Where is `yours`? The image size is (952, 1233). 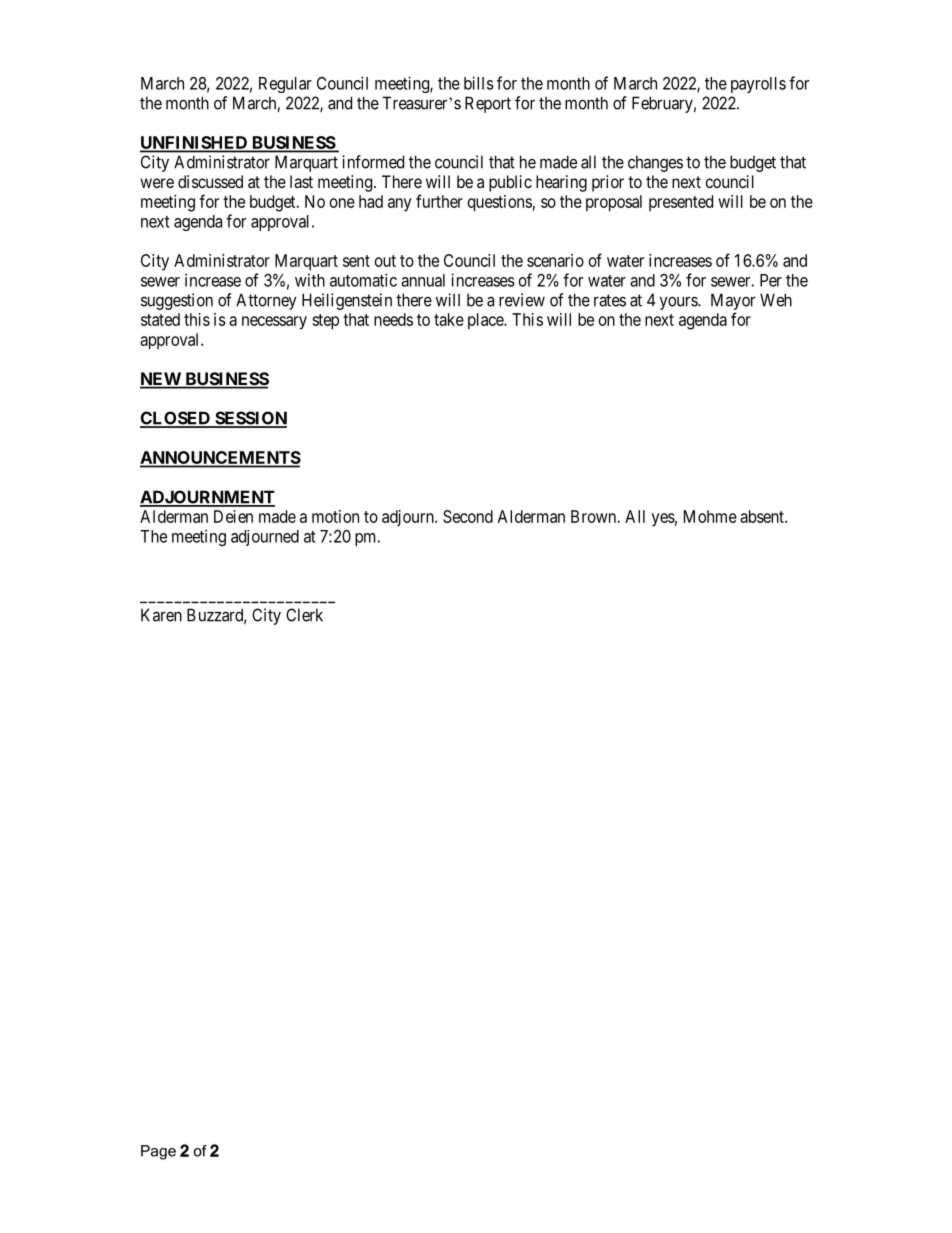
yours is located at coordinates (679, 303).
